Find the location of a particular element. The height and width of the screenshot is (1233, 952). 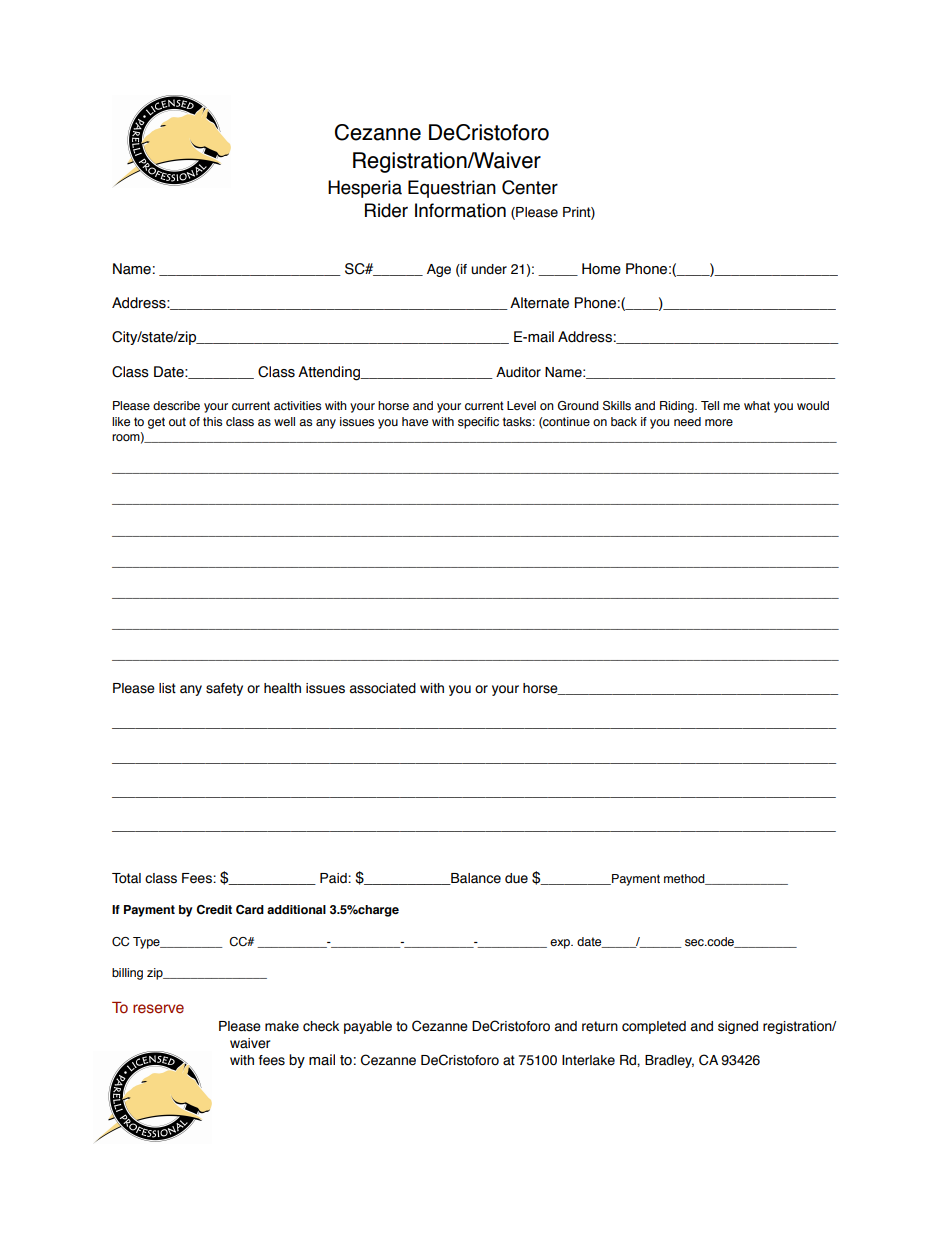

exp is located at coordinates (561, 944).
